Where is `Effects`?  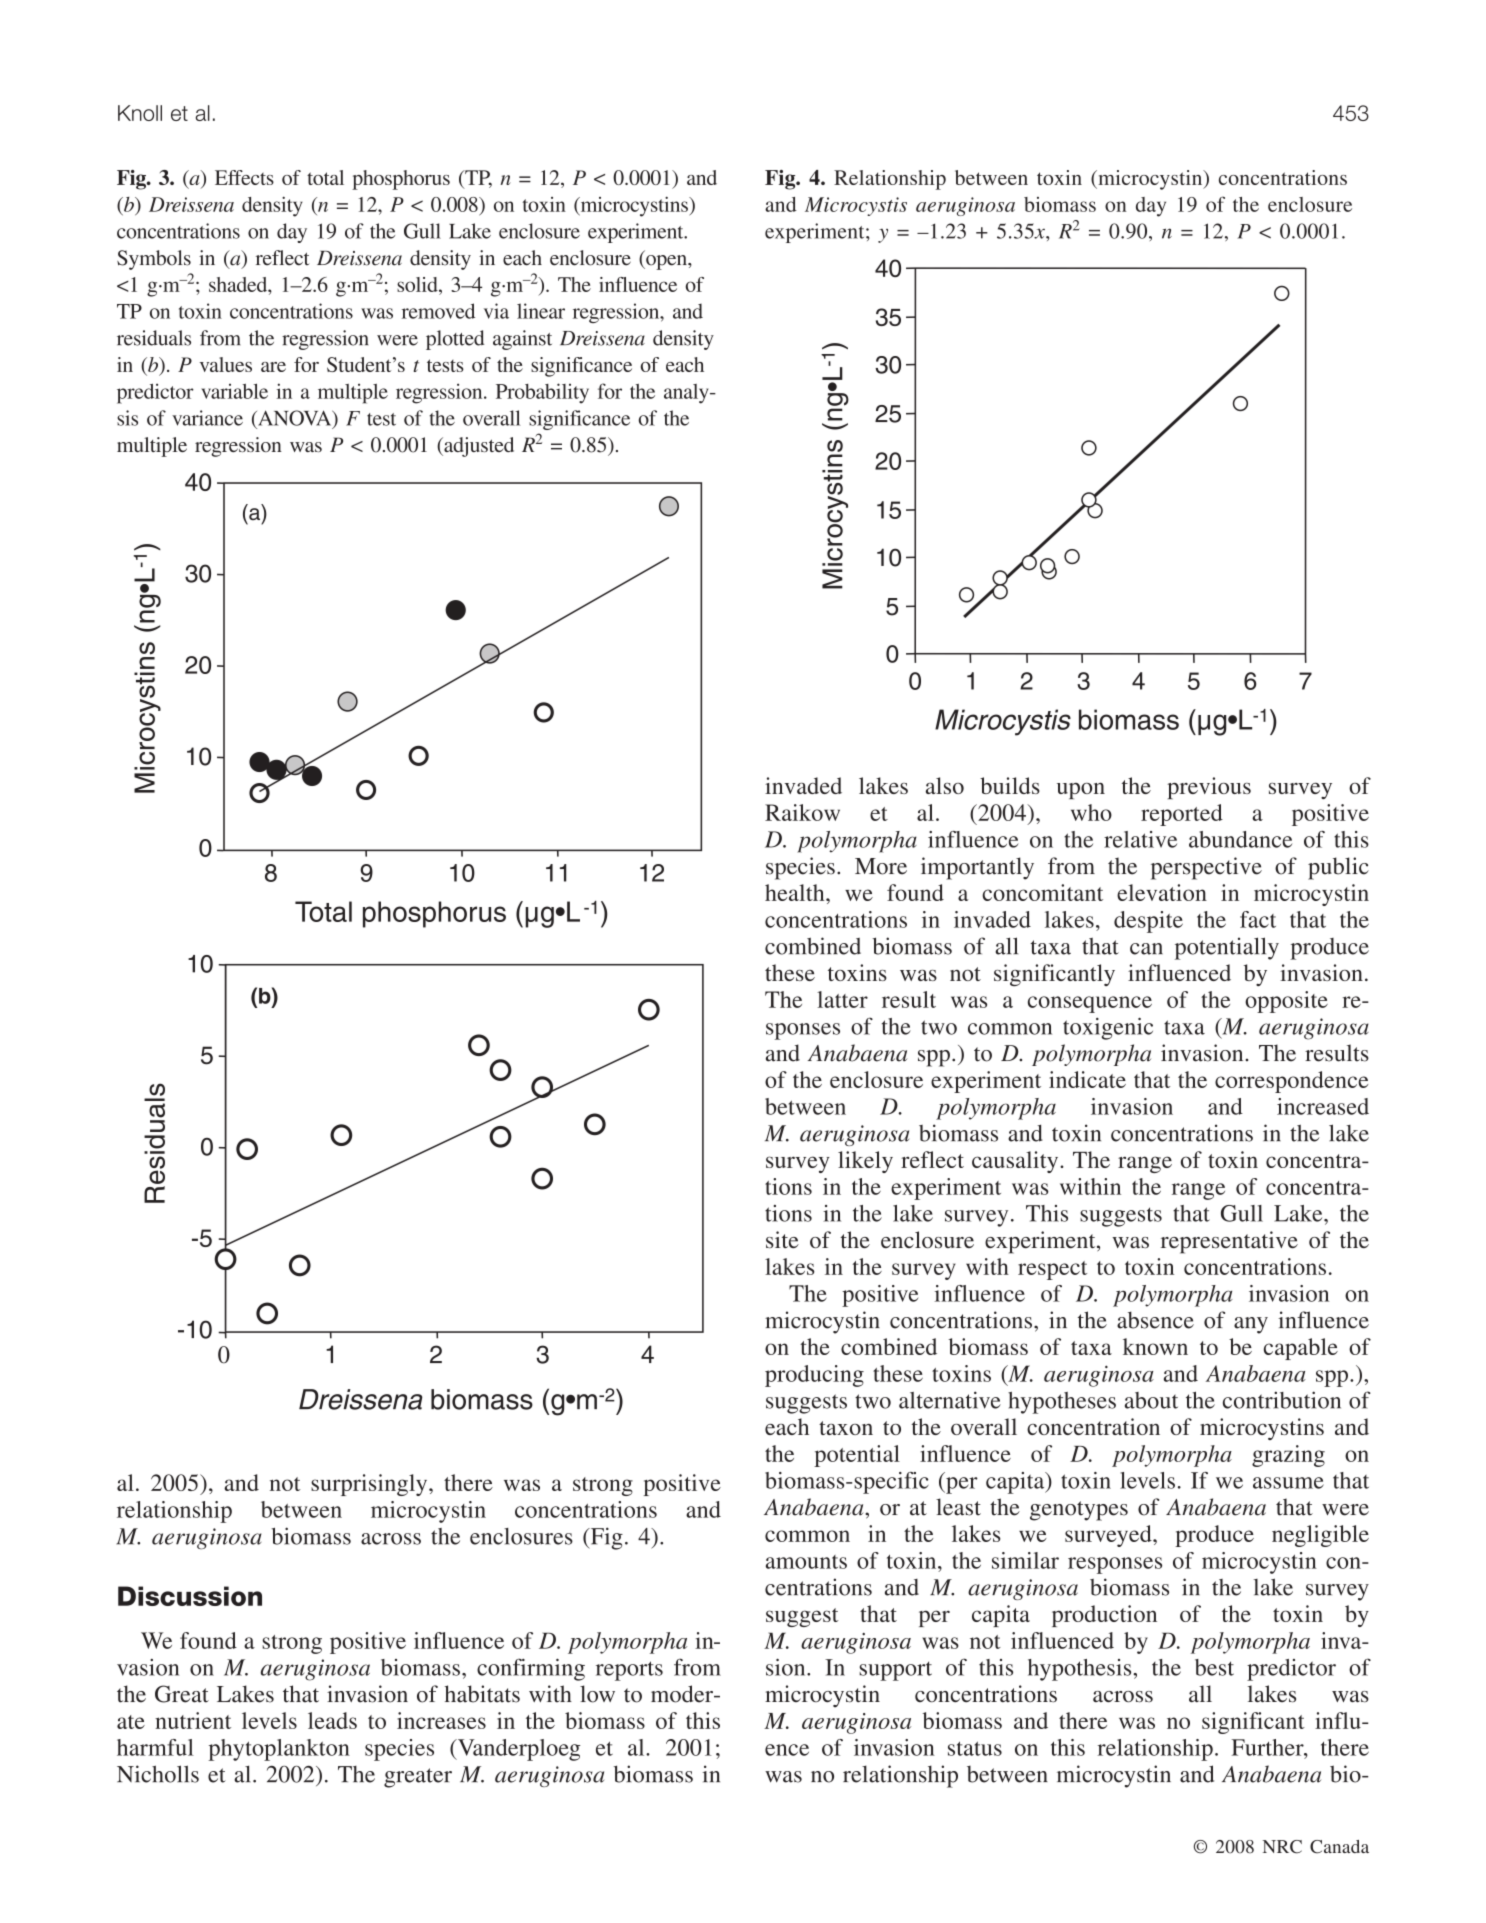
Effects is located at coordinates (244, 177).
